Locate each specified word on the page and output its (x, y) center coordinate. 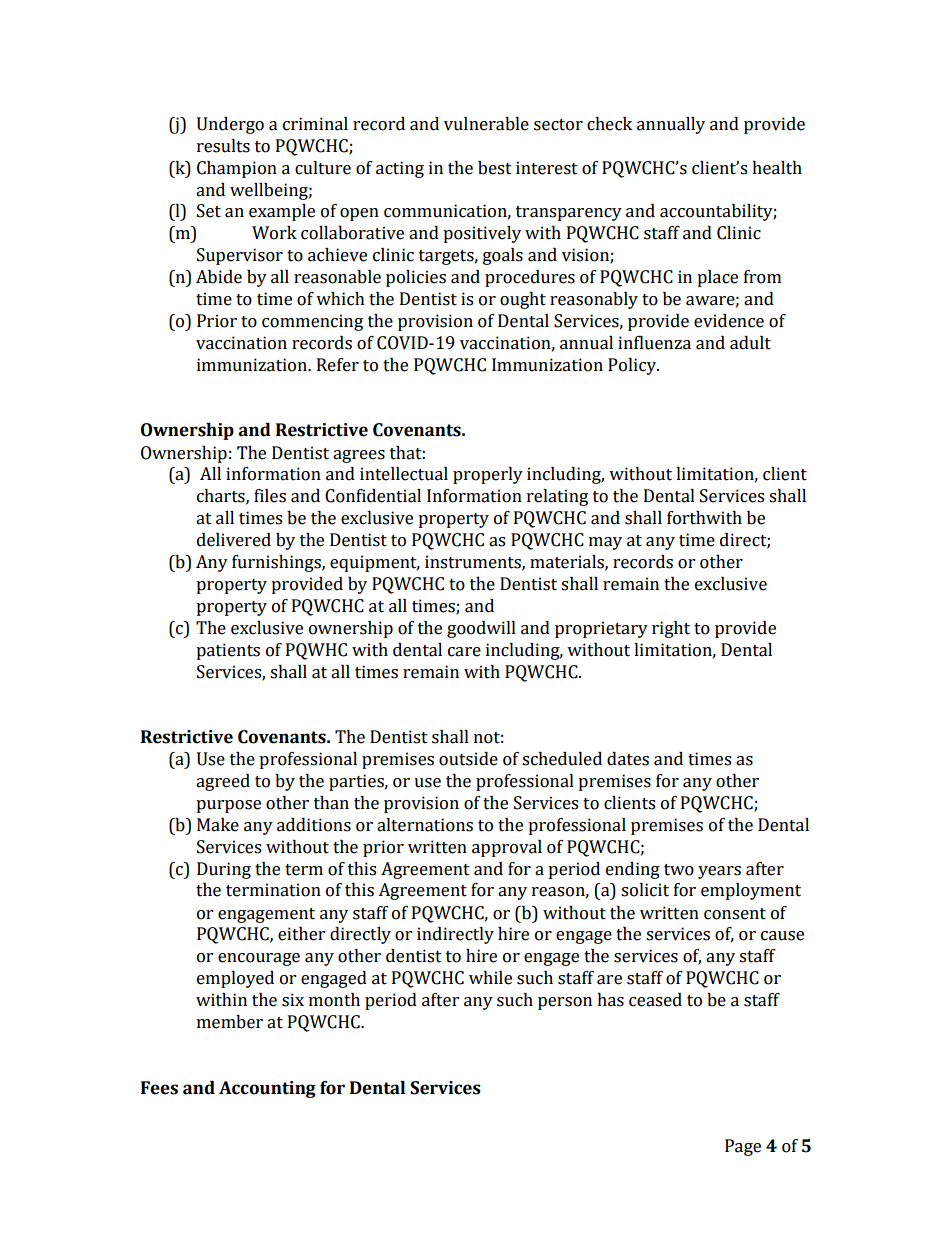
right (671, 629)
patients (228, 651)
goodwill (481, 629)
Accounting (267, 1089)
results (223, 146)
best (495, 168)
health (777, 168)
